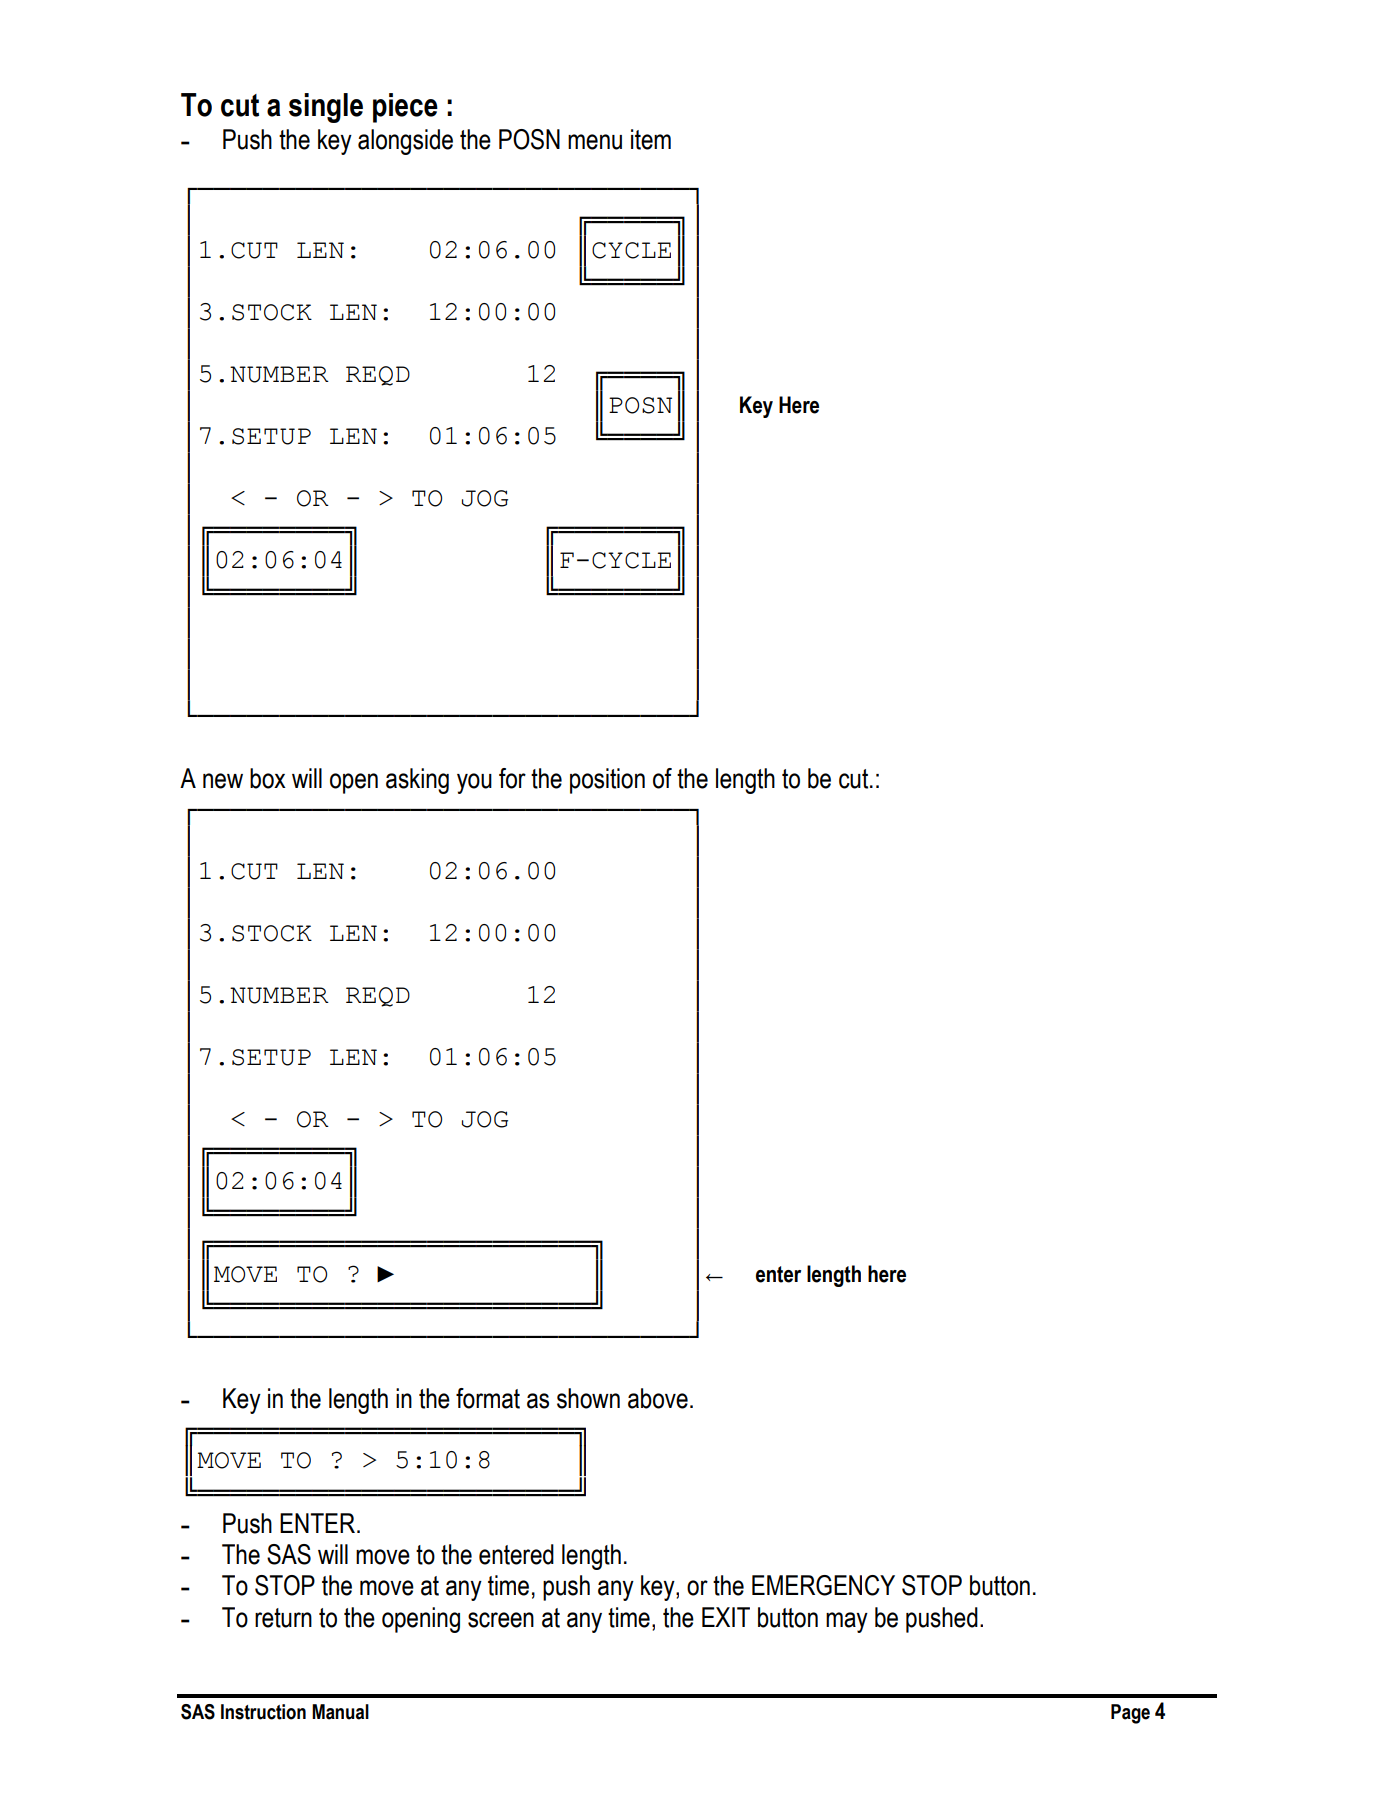 The height and width of the screenshot is (1806, 1395). Describe the element at coordinates (607, 781) in the screenshot. I see `position` at that location.
